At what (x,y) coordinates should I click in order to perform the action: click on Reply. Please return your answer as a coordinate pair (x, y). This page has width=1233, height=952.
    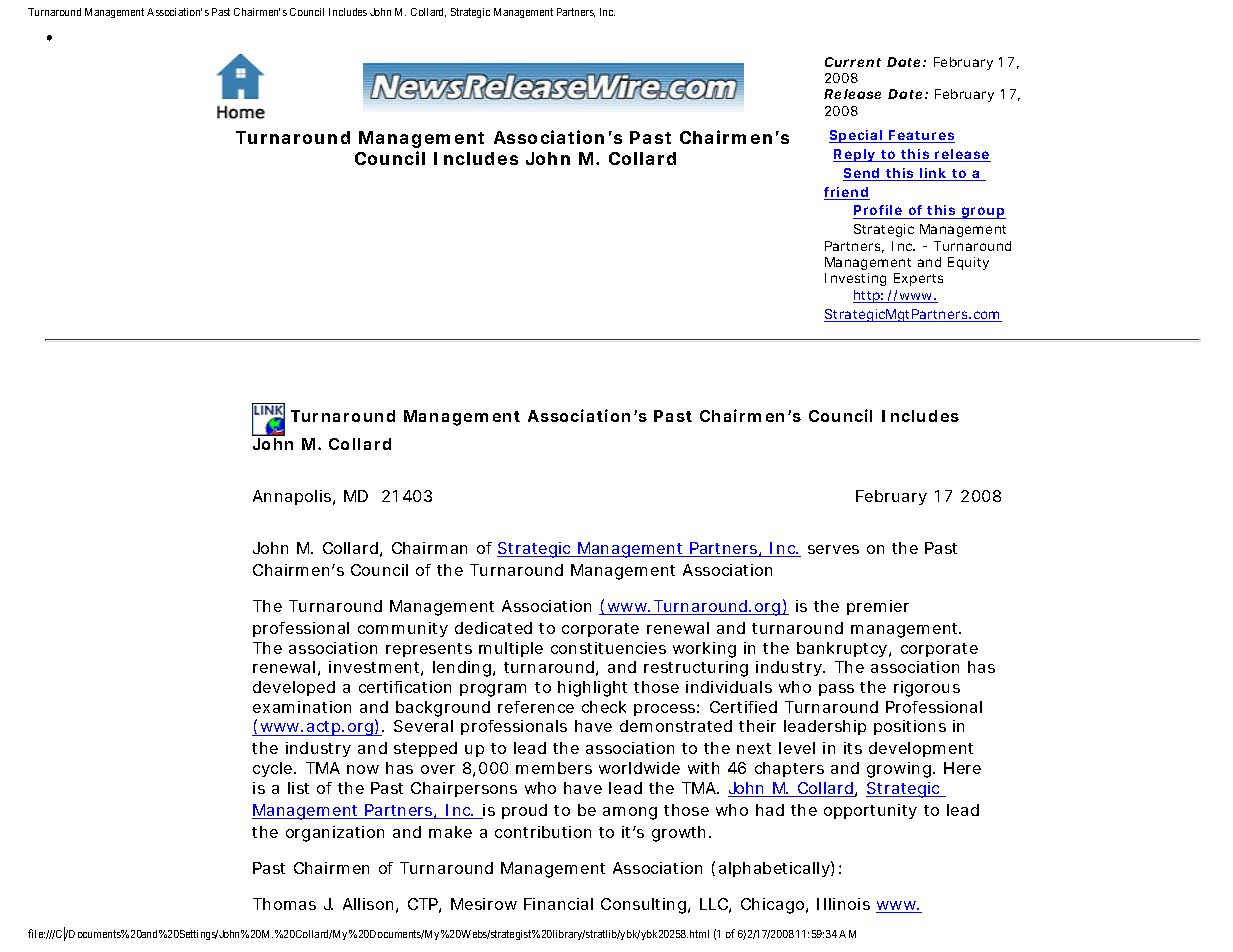
    Looking at the image, I should click on (856, 155).
